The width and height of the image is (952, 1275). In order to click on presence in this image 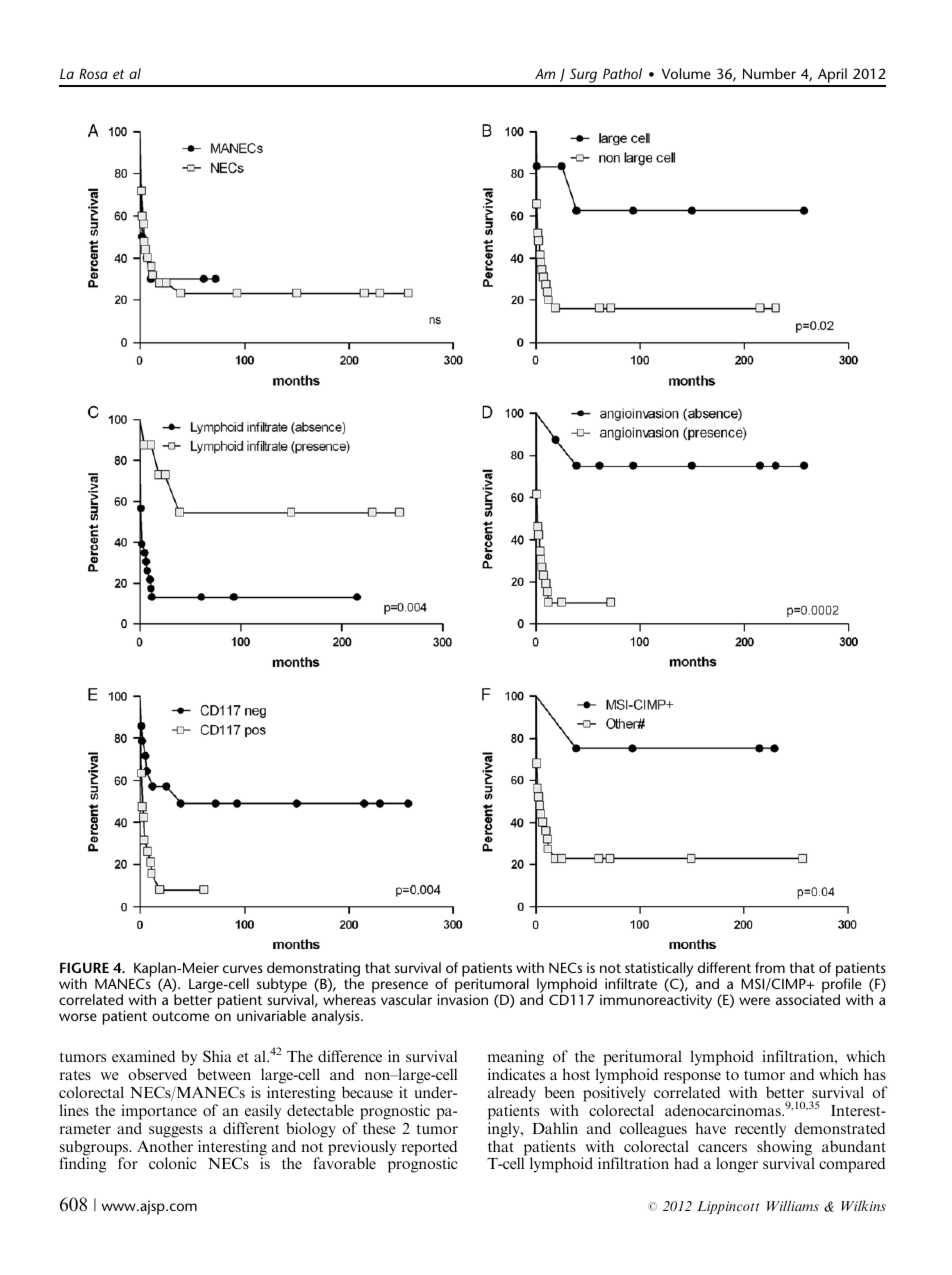, I will do `click(400, 988)`.
